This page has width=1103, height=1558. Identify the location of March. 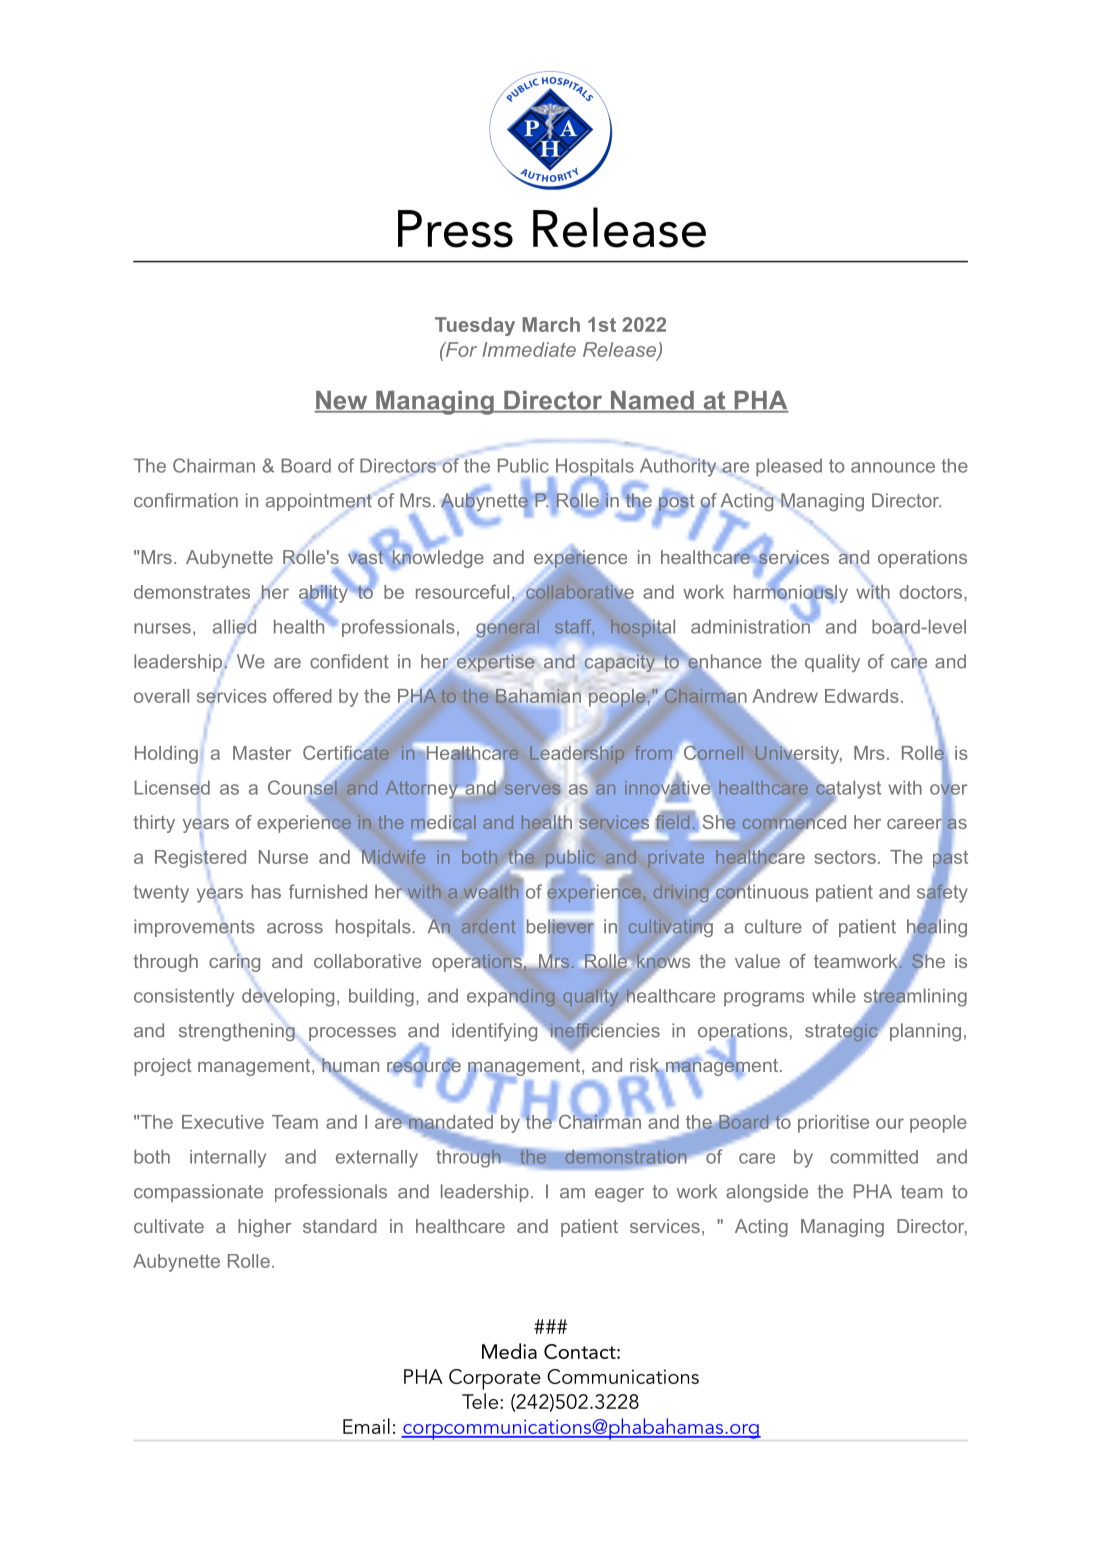
(551, 324).
